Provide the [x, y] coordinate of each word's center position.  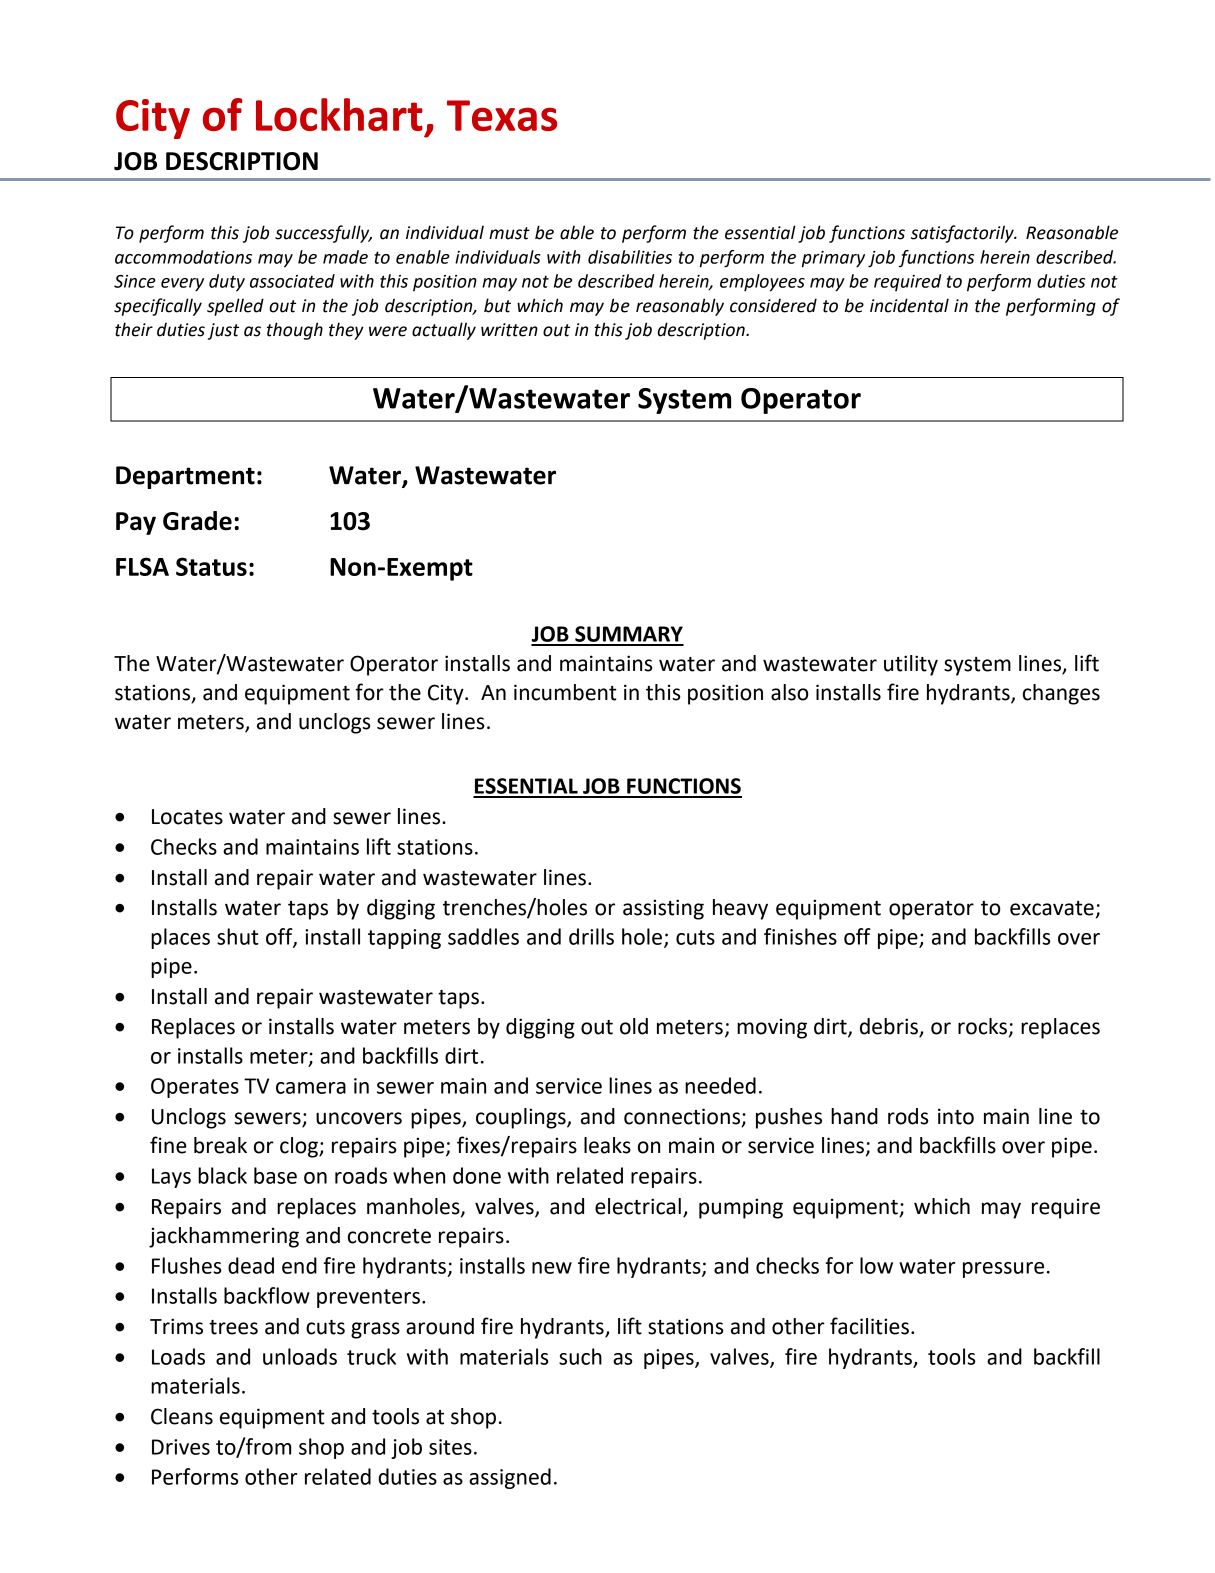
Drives [181, 1447]
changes [1061, 694]
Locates [187, 817]
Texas [502, 115]
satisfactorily [963, 234]
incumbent [565, 692]
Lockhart [339, 114]
